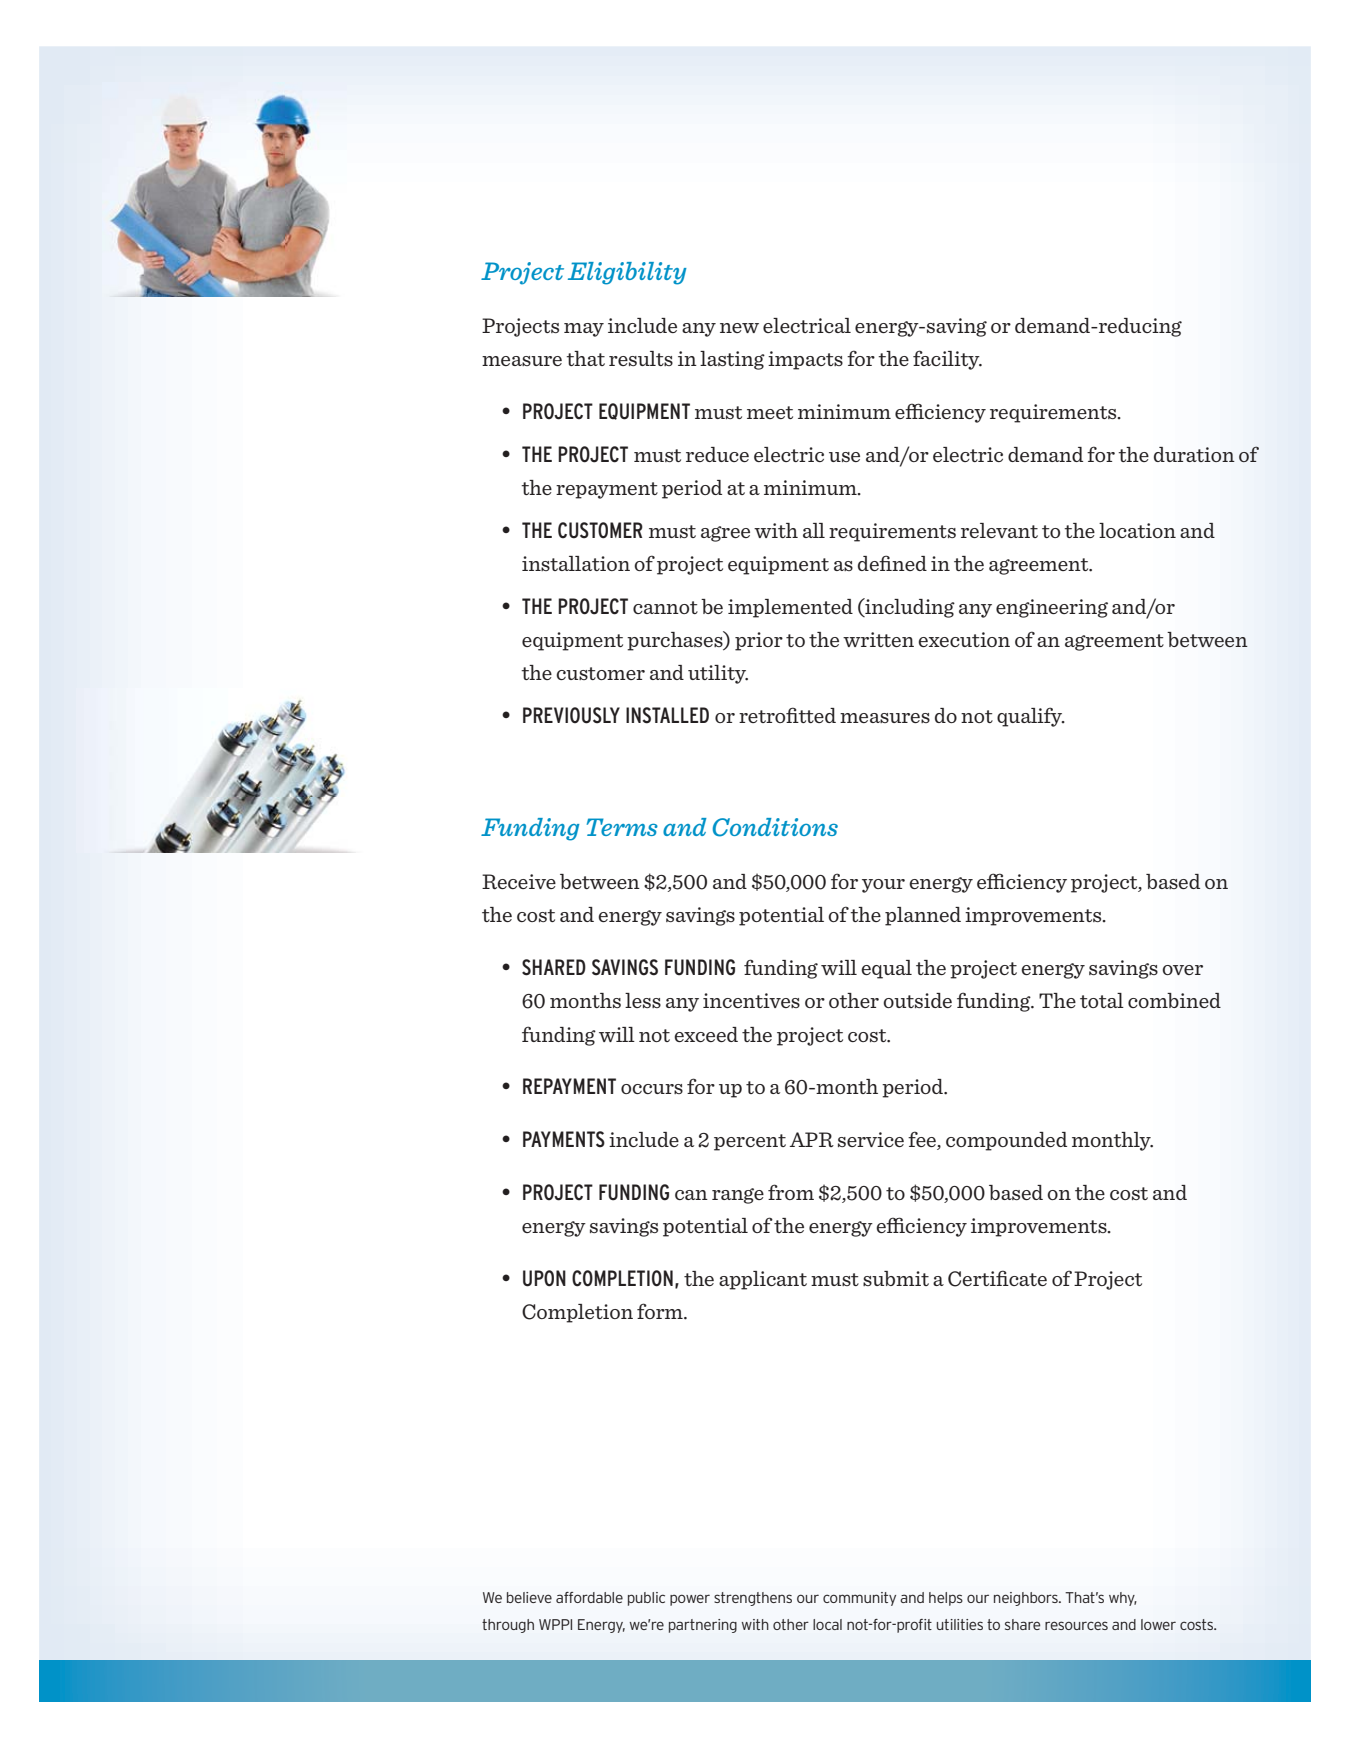 The width and height of the screenshot is (1350, 1747). What do you see at coordinates (896, 1278) in the screenshot?
I see `submit` at bounding box center [896, 1278].
